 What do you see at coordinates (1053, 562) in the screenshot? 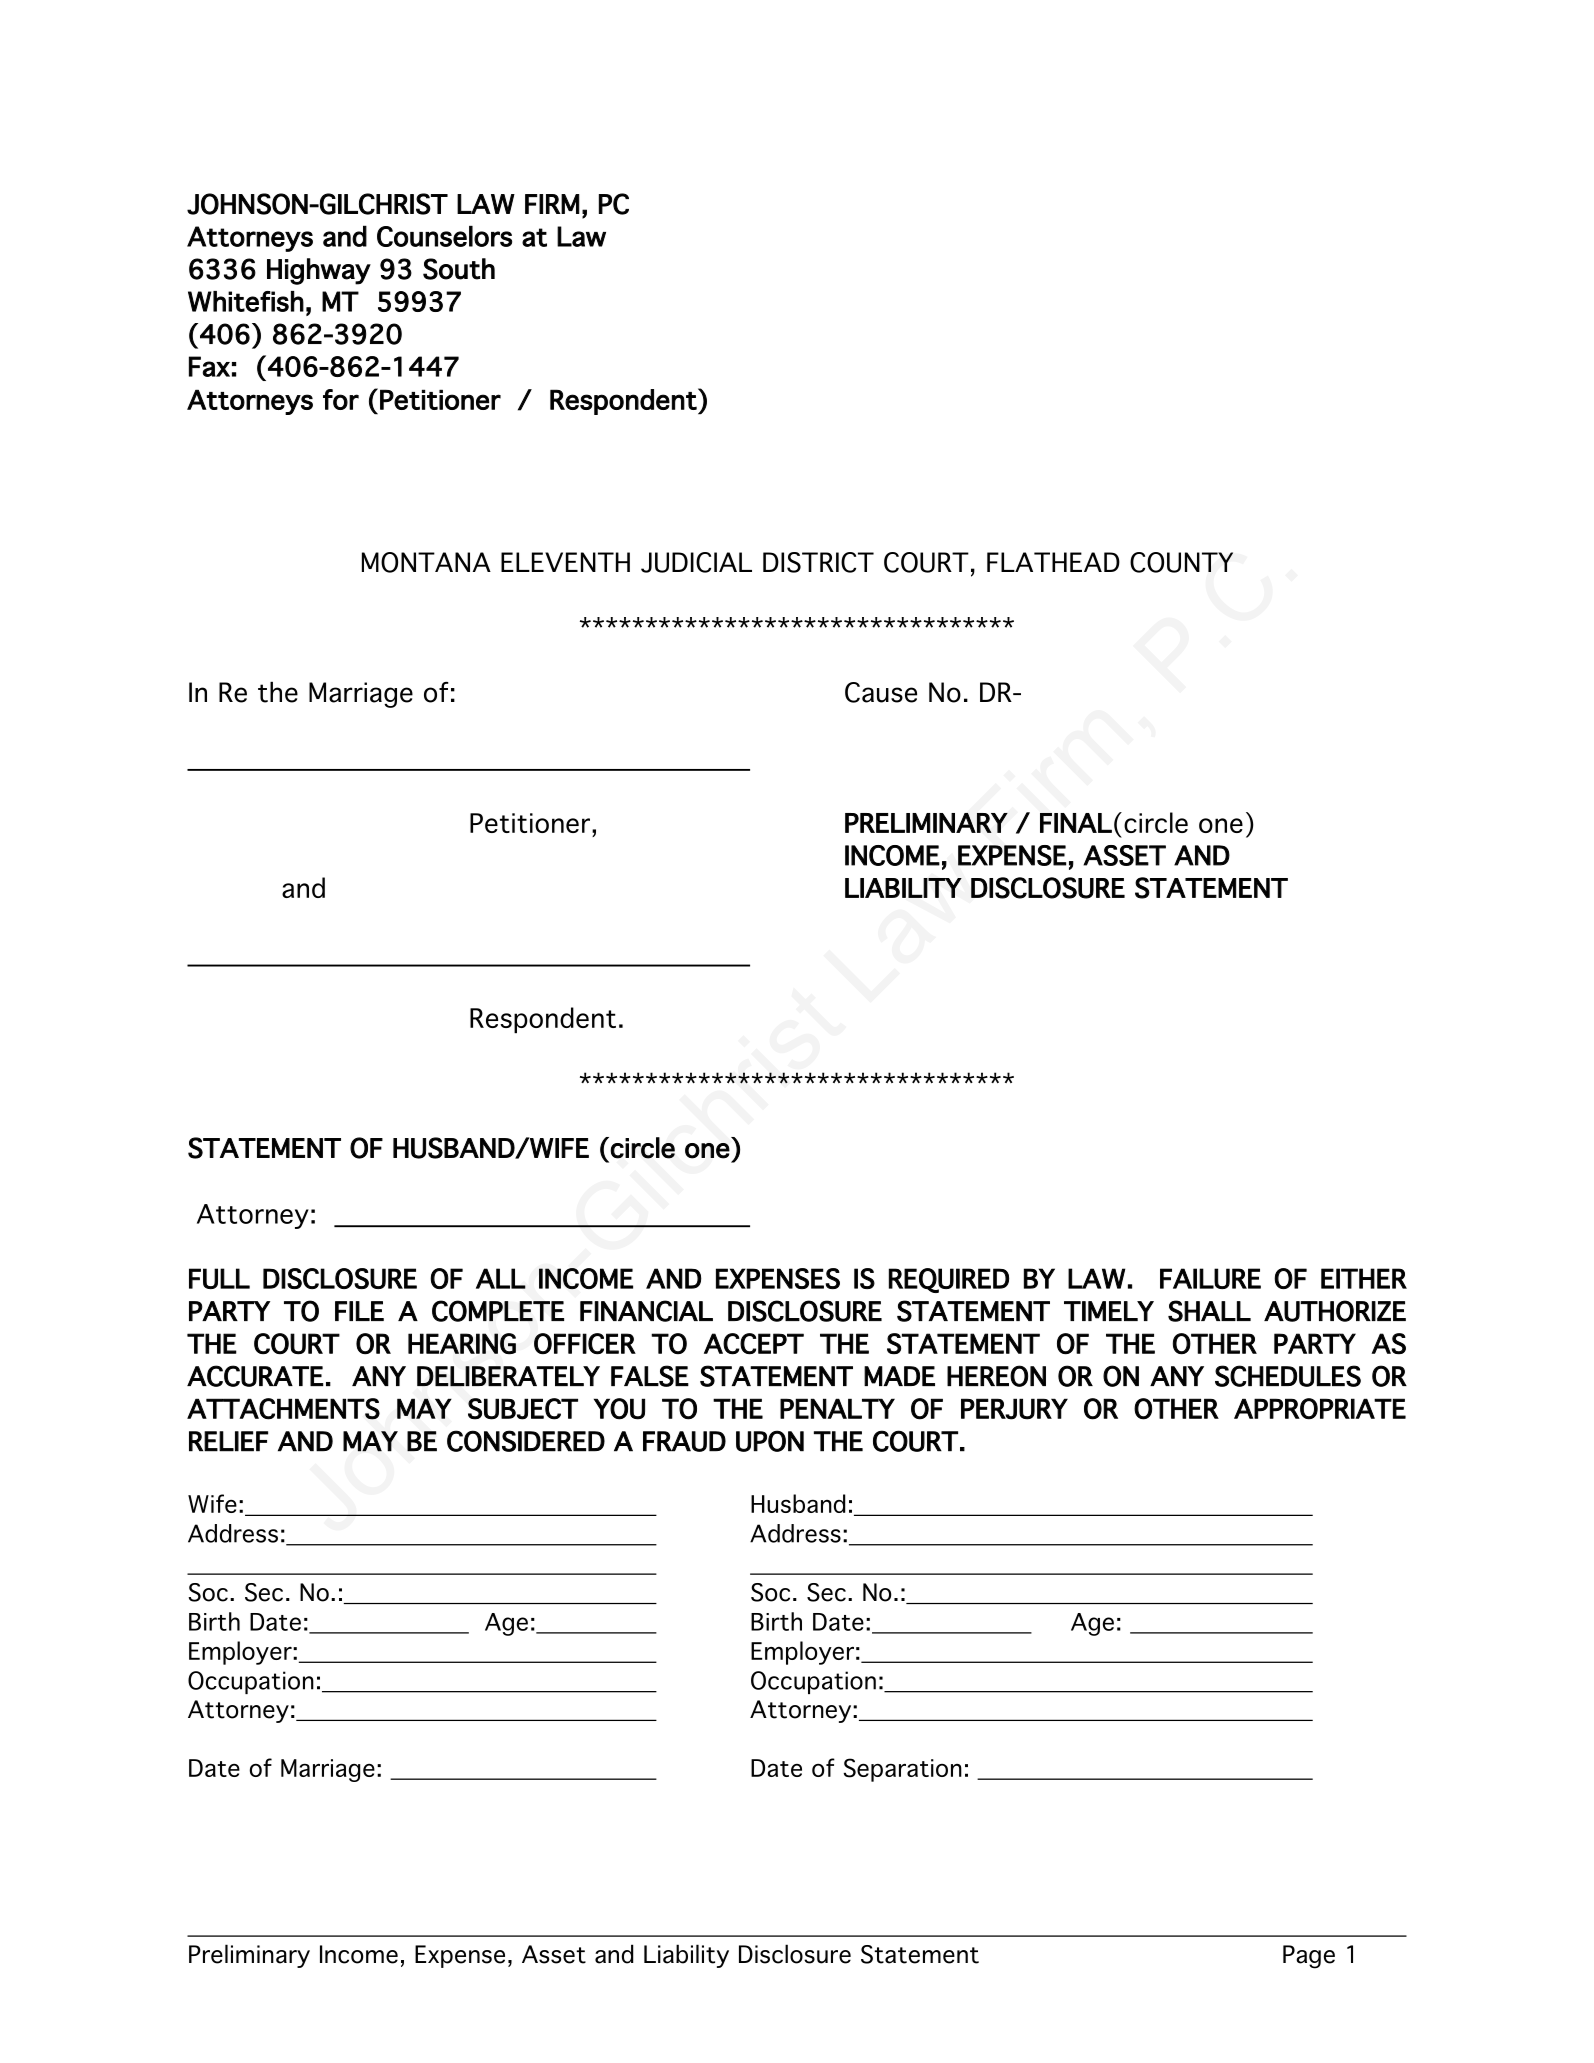
I see `FLATHEAD` at bounding box center [1053, 562].
